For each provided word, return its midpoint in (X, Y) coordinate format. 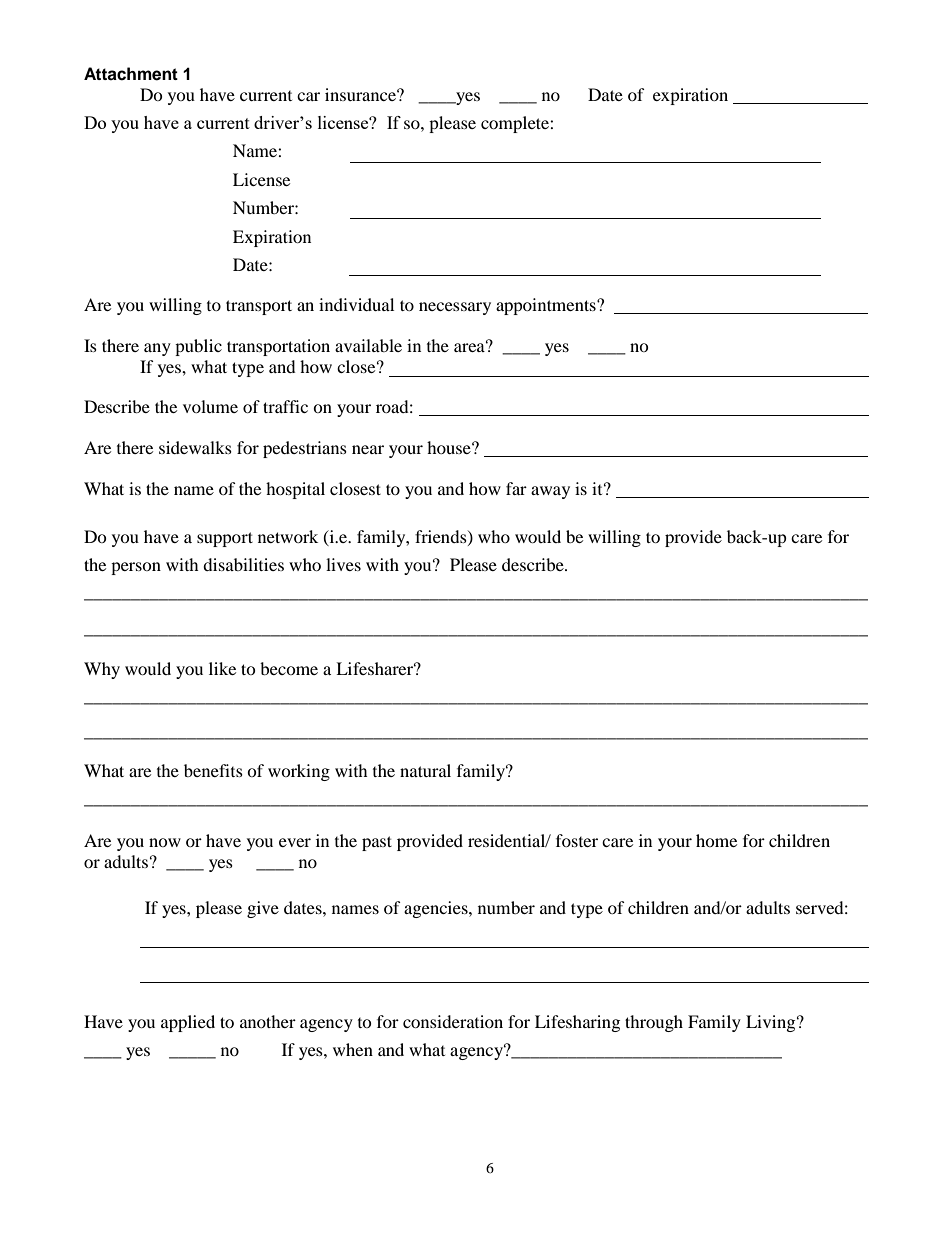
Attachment (131, 74)
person (136, 568)
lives (343, 564)
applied (188, 1023)
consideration (453, 1021)
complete (516, 124)
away (550, 492)
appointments (547, 306)
